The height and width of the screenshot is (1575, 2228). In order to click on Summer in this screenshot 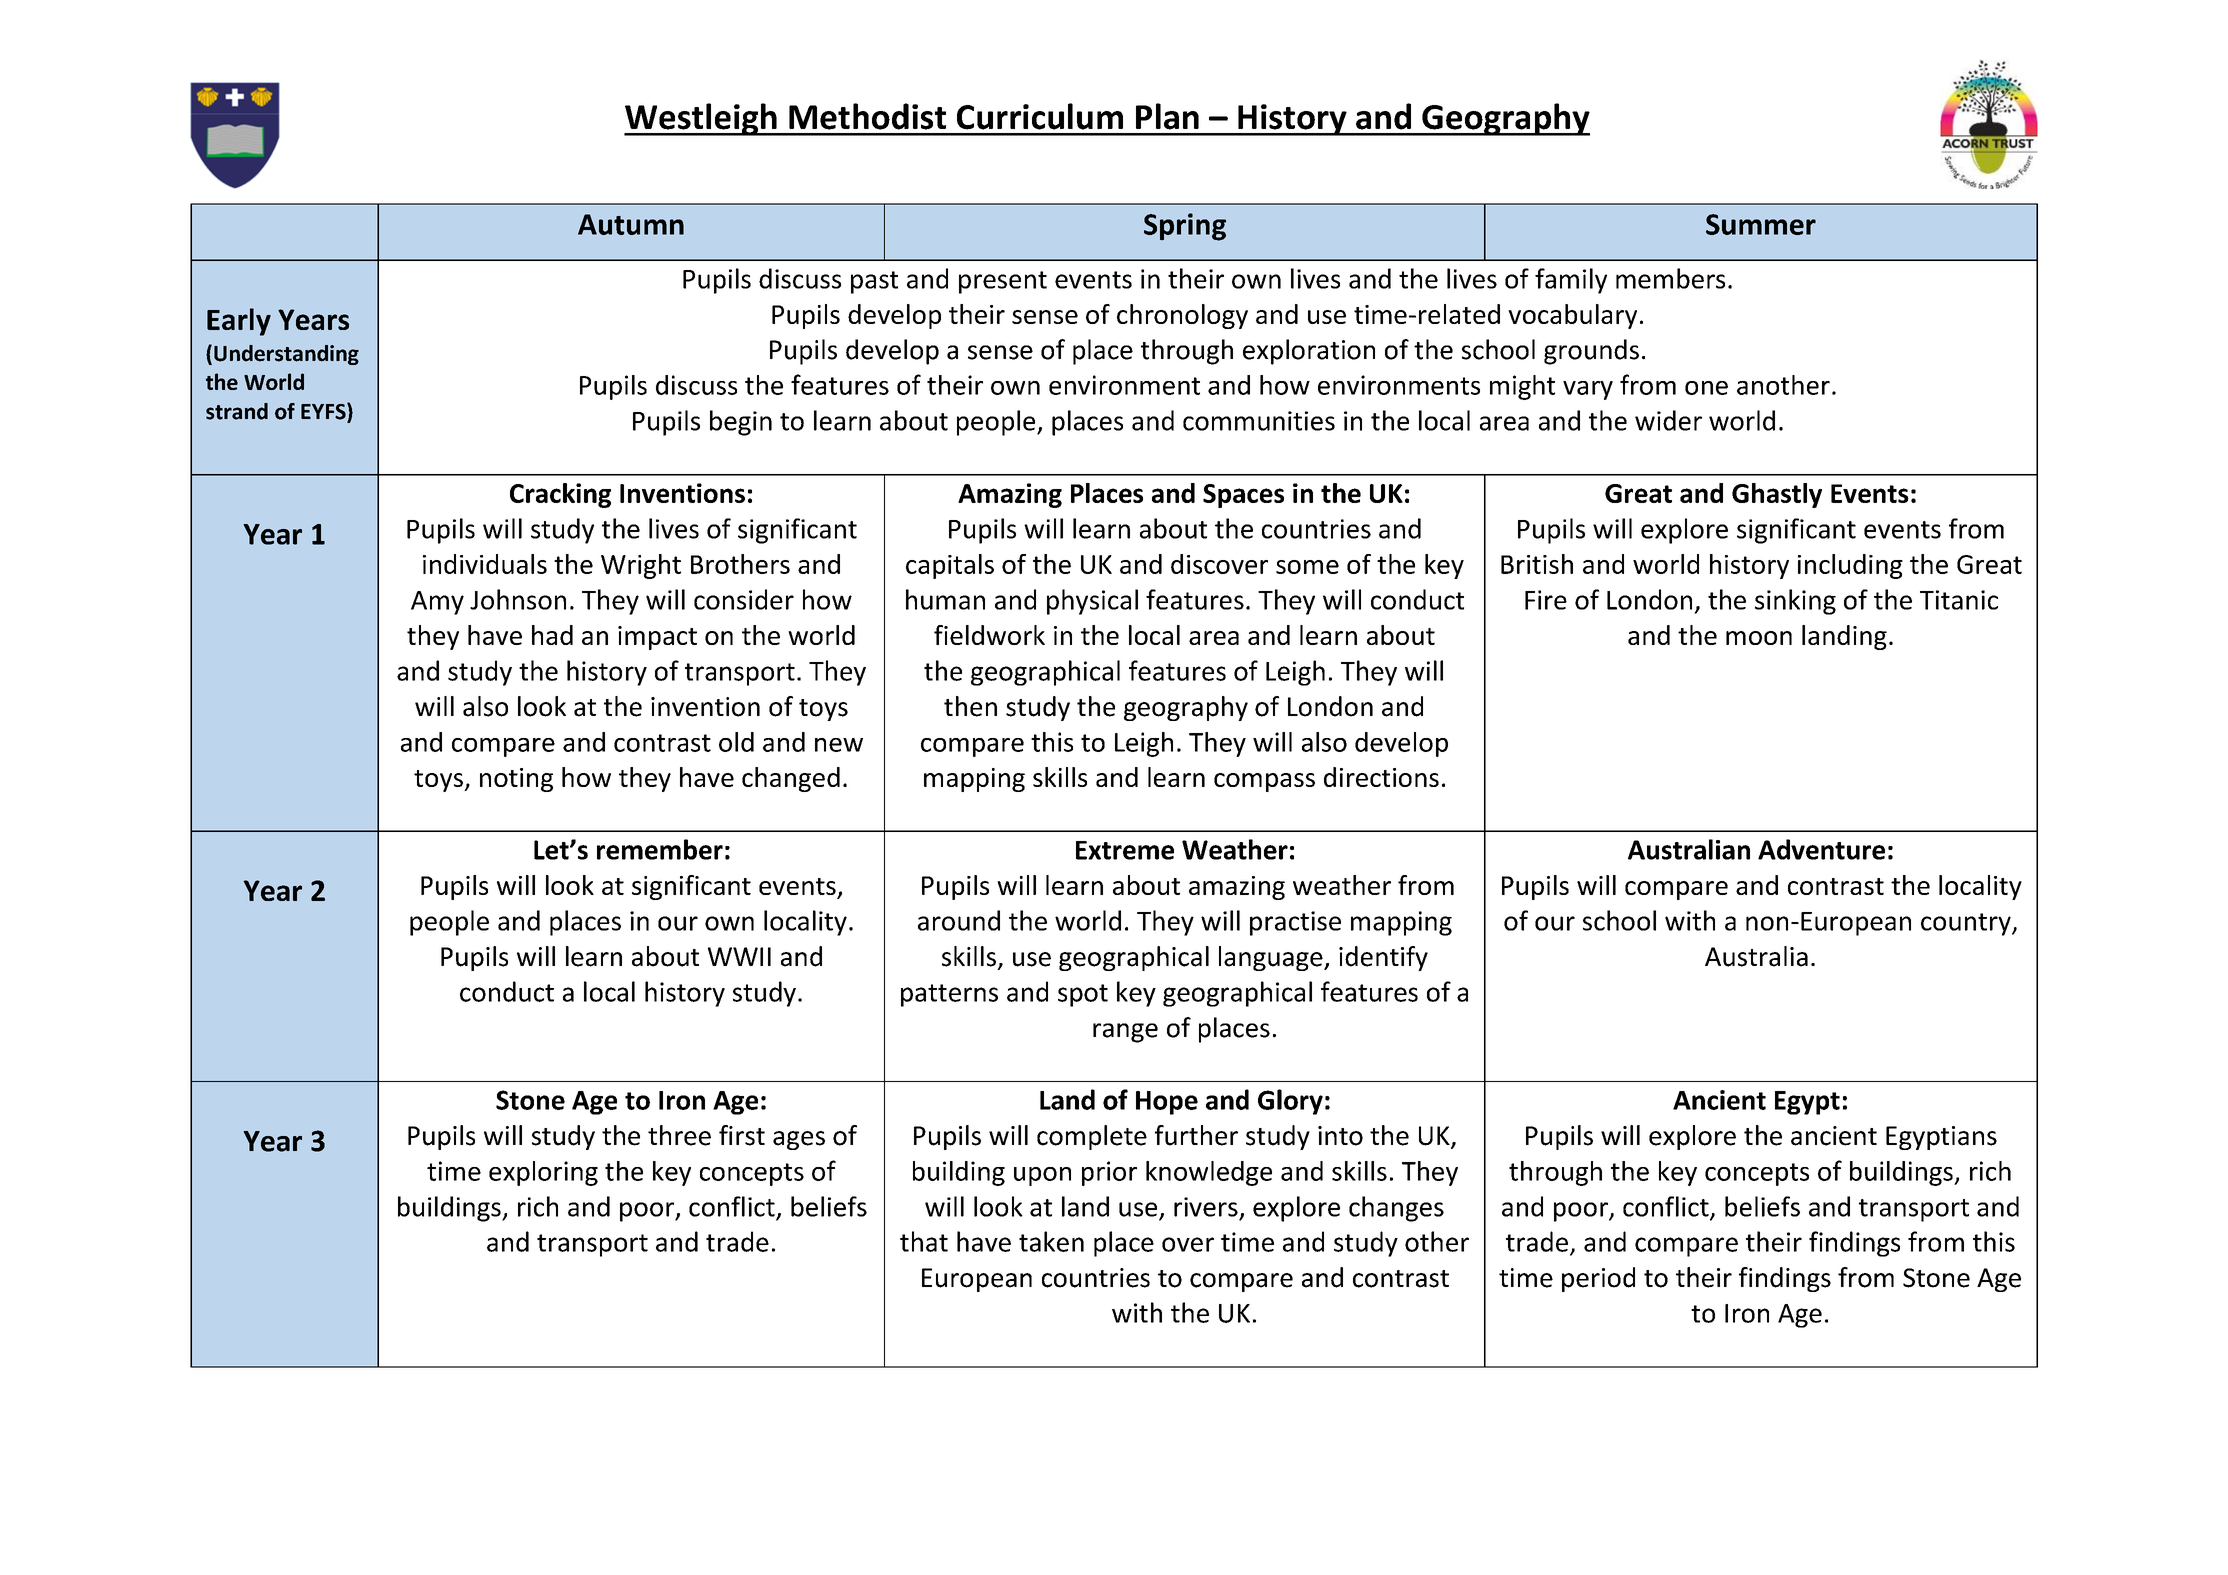, I will do `click(1761, 224)`.
